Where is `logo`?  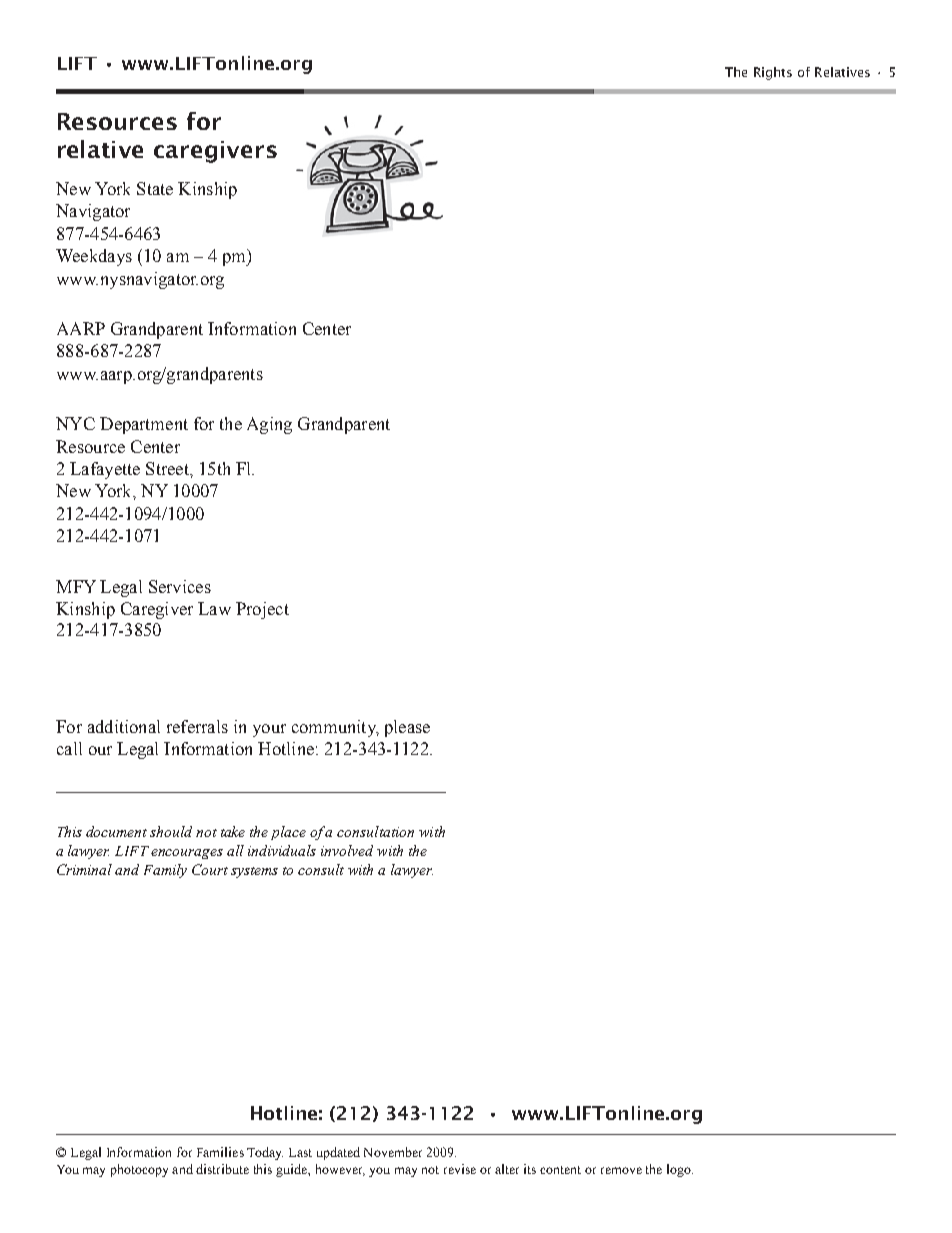
logo is located at coordinates (680, 1170).
